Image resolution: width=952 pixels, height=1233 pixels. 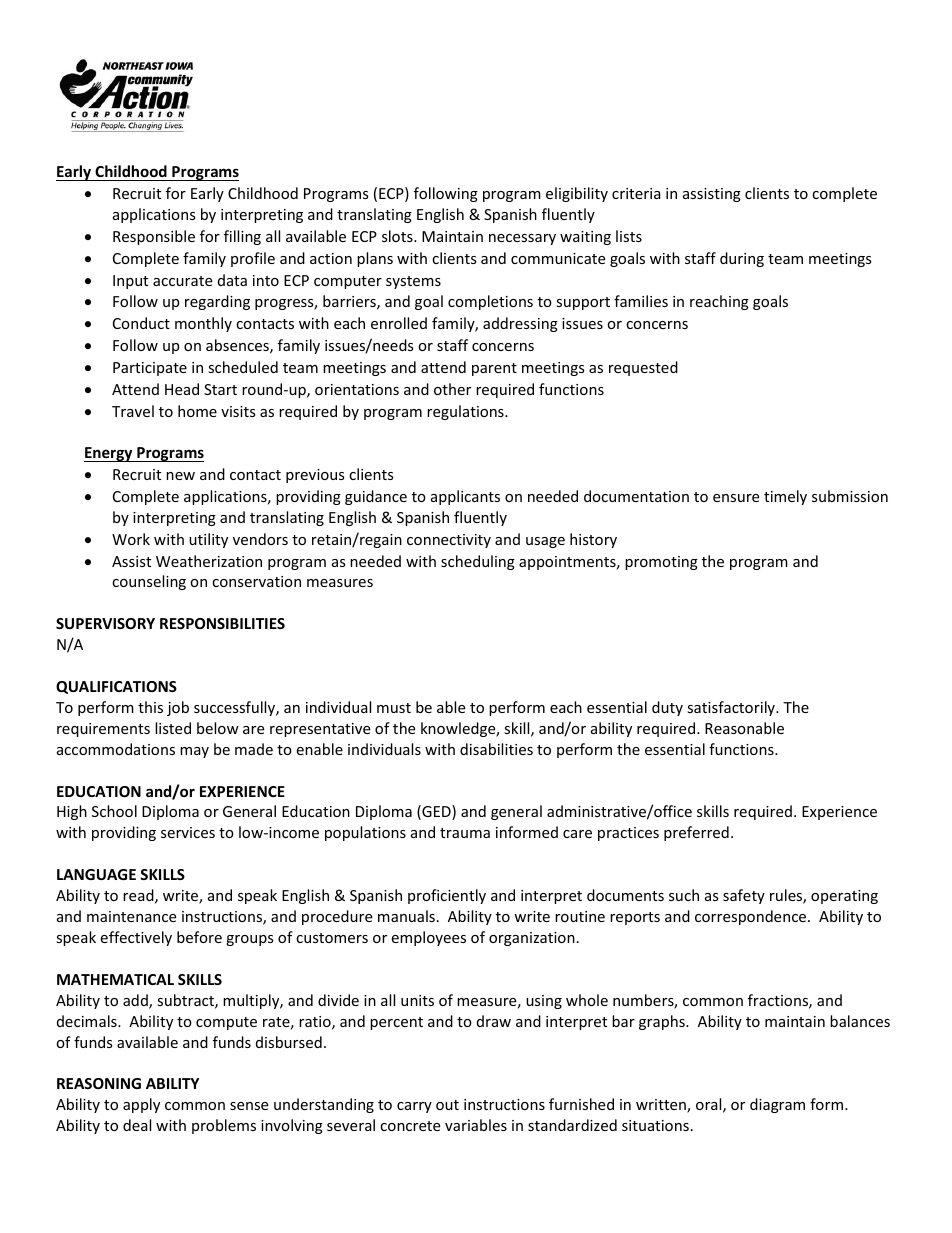 I want to click on counseling, so click(x=149, y=582).
